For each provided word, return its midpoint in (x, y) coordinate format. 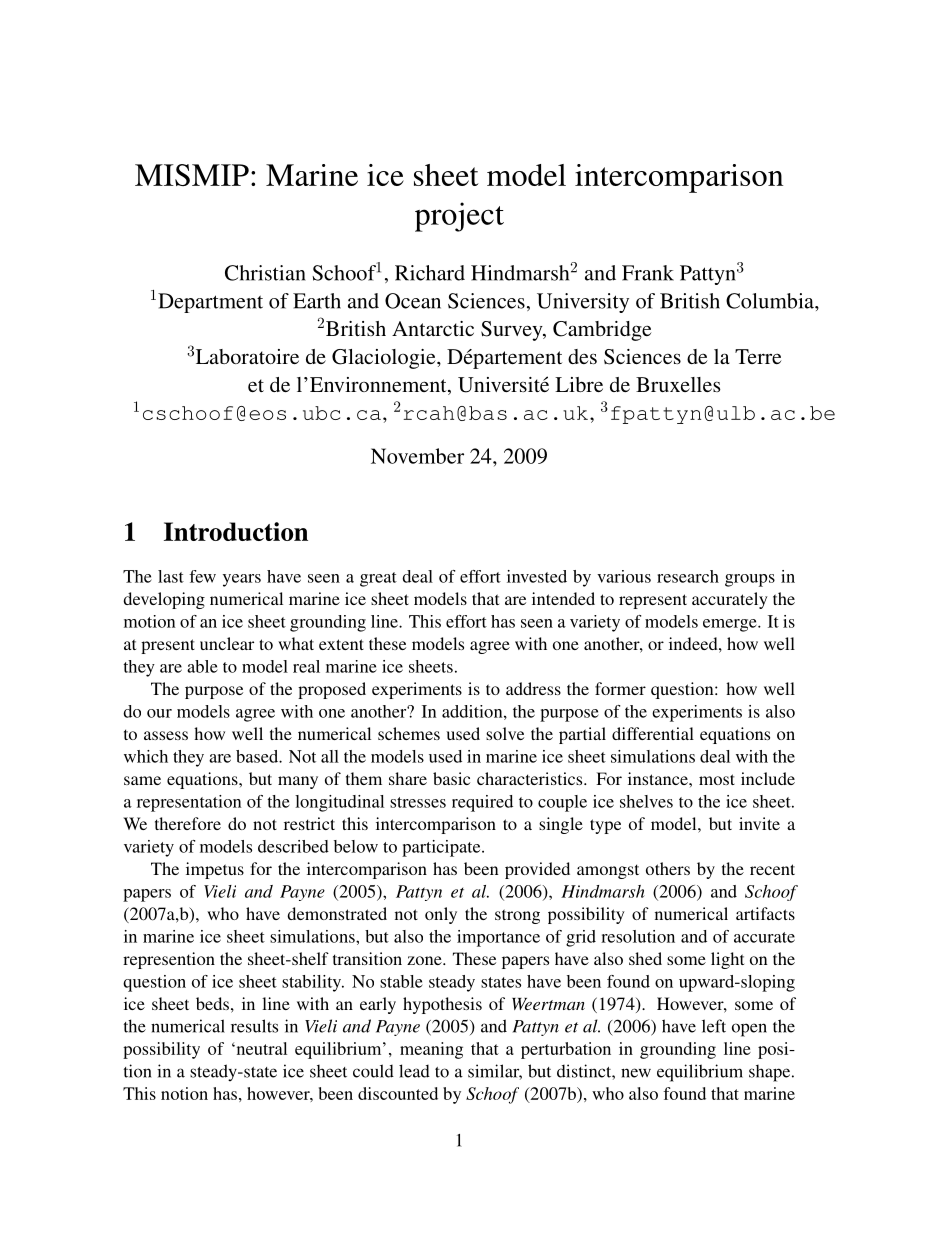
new (636, 1073)
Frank (648, 273)
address (533, 688)
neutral (260, 1048)
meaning (431, 1050)
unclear (227, 643)
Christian (265, 273)
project (459, 217)
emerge (731, 625)
